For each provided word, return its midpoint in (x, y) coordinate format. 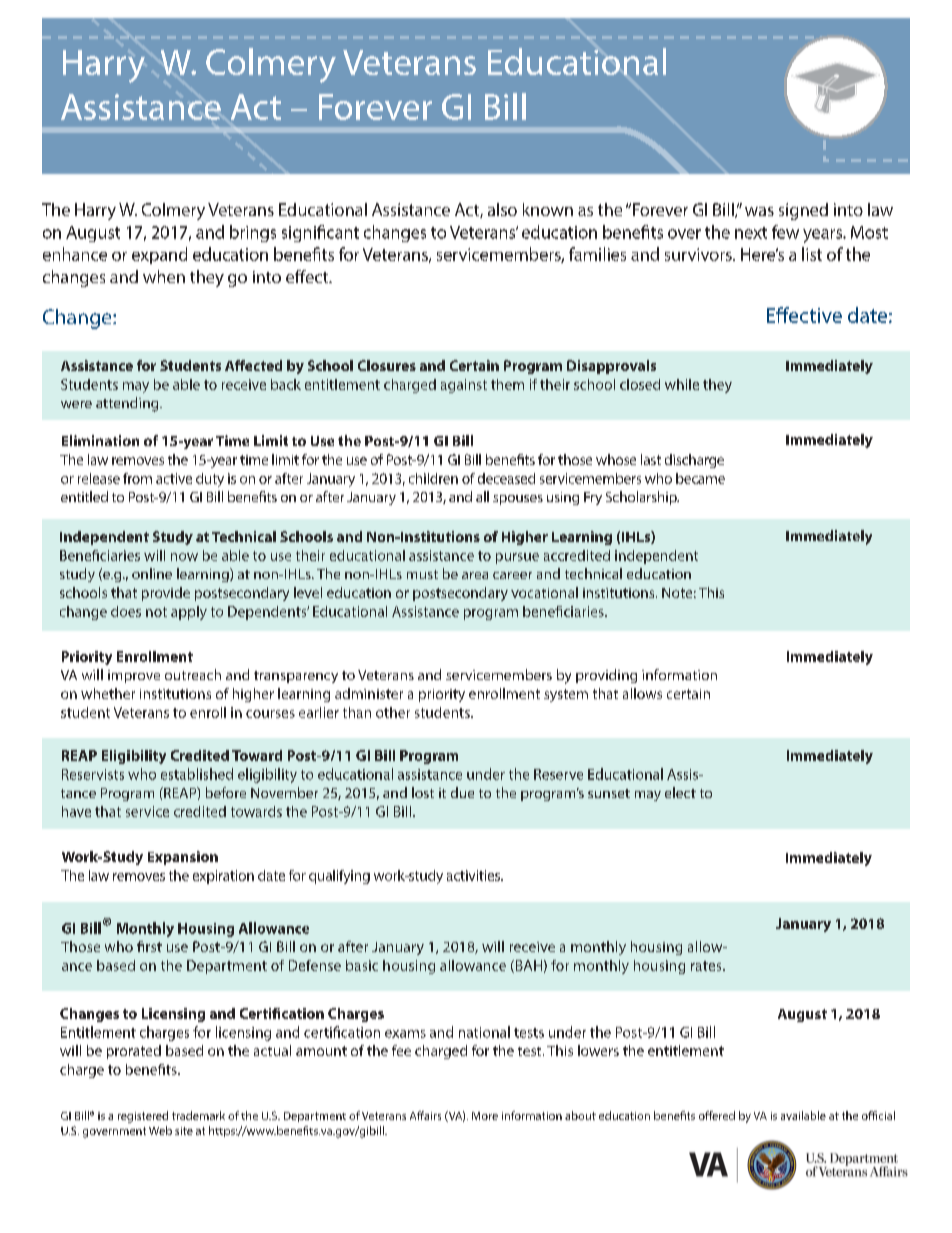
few (785, 232)
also (502, 209)
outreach (193, 674)
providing (606, 676)
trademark (198, 1115)
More (485, 1116)
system (566, 695)
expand (159, 255)
